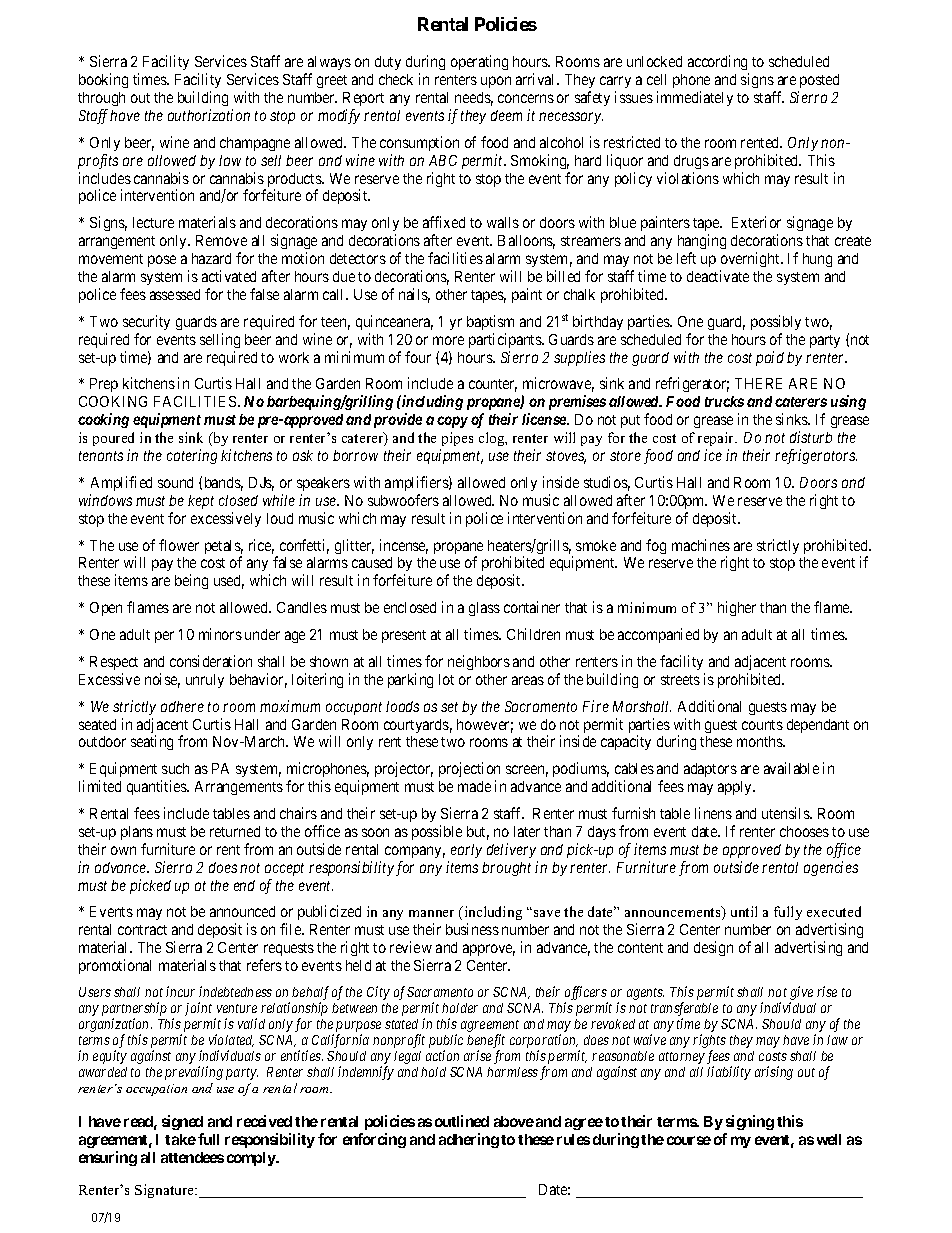 The width and height of the screenshot is (952, 1233). What do you see at coordinates (242, 911) in the screenshot?
I see `announced` at bounding box center [242, 911].
